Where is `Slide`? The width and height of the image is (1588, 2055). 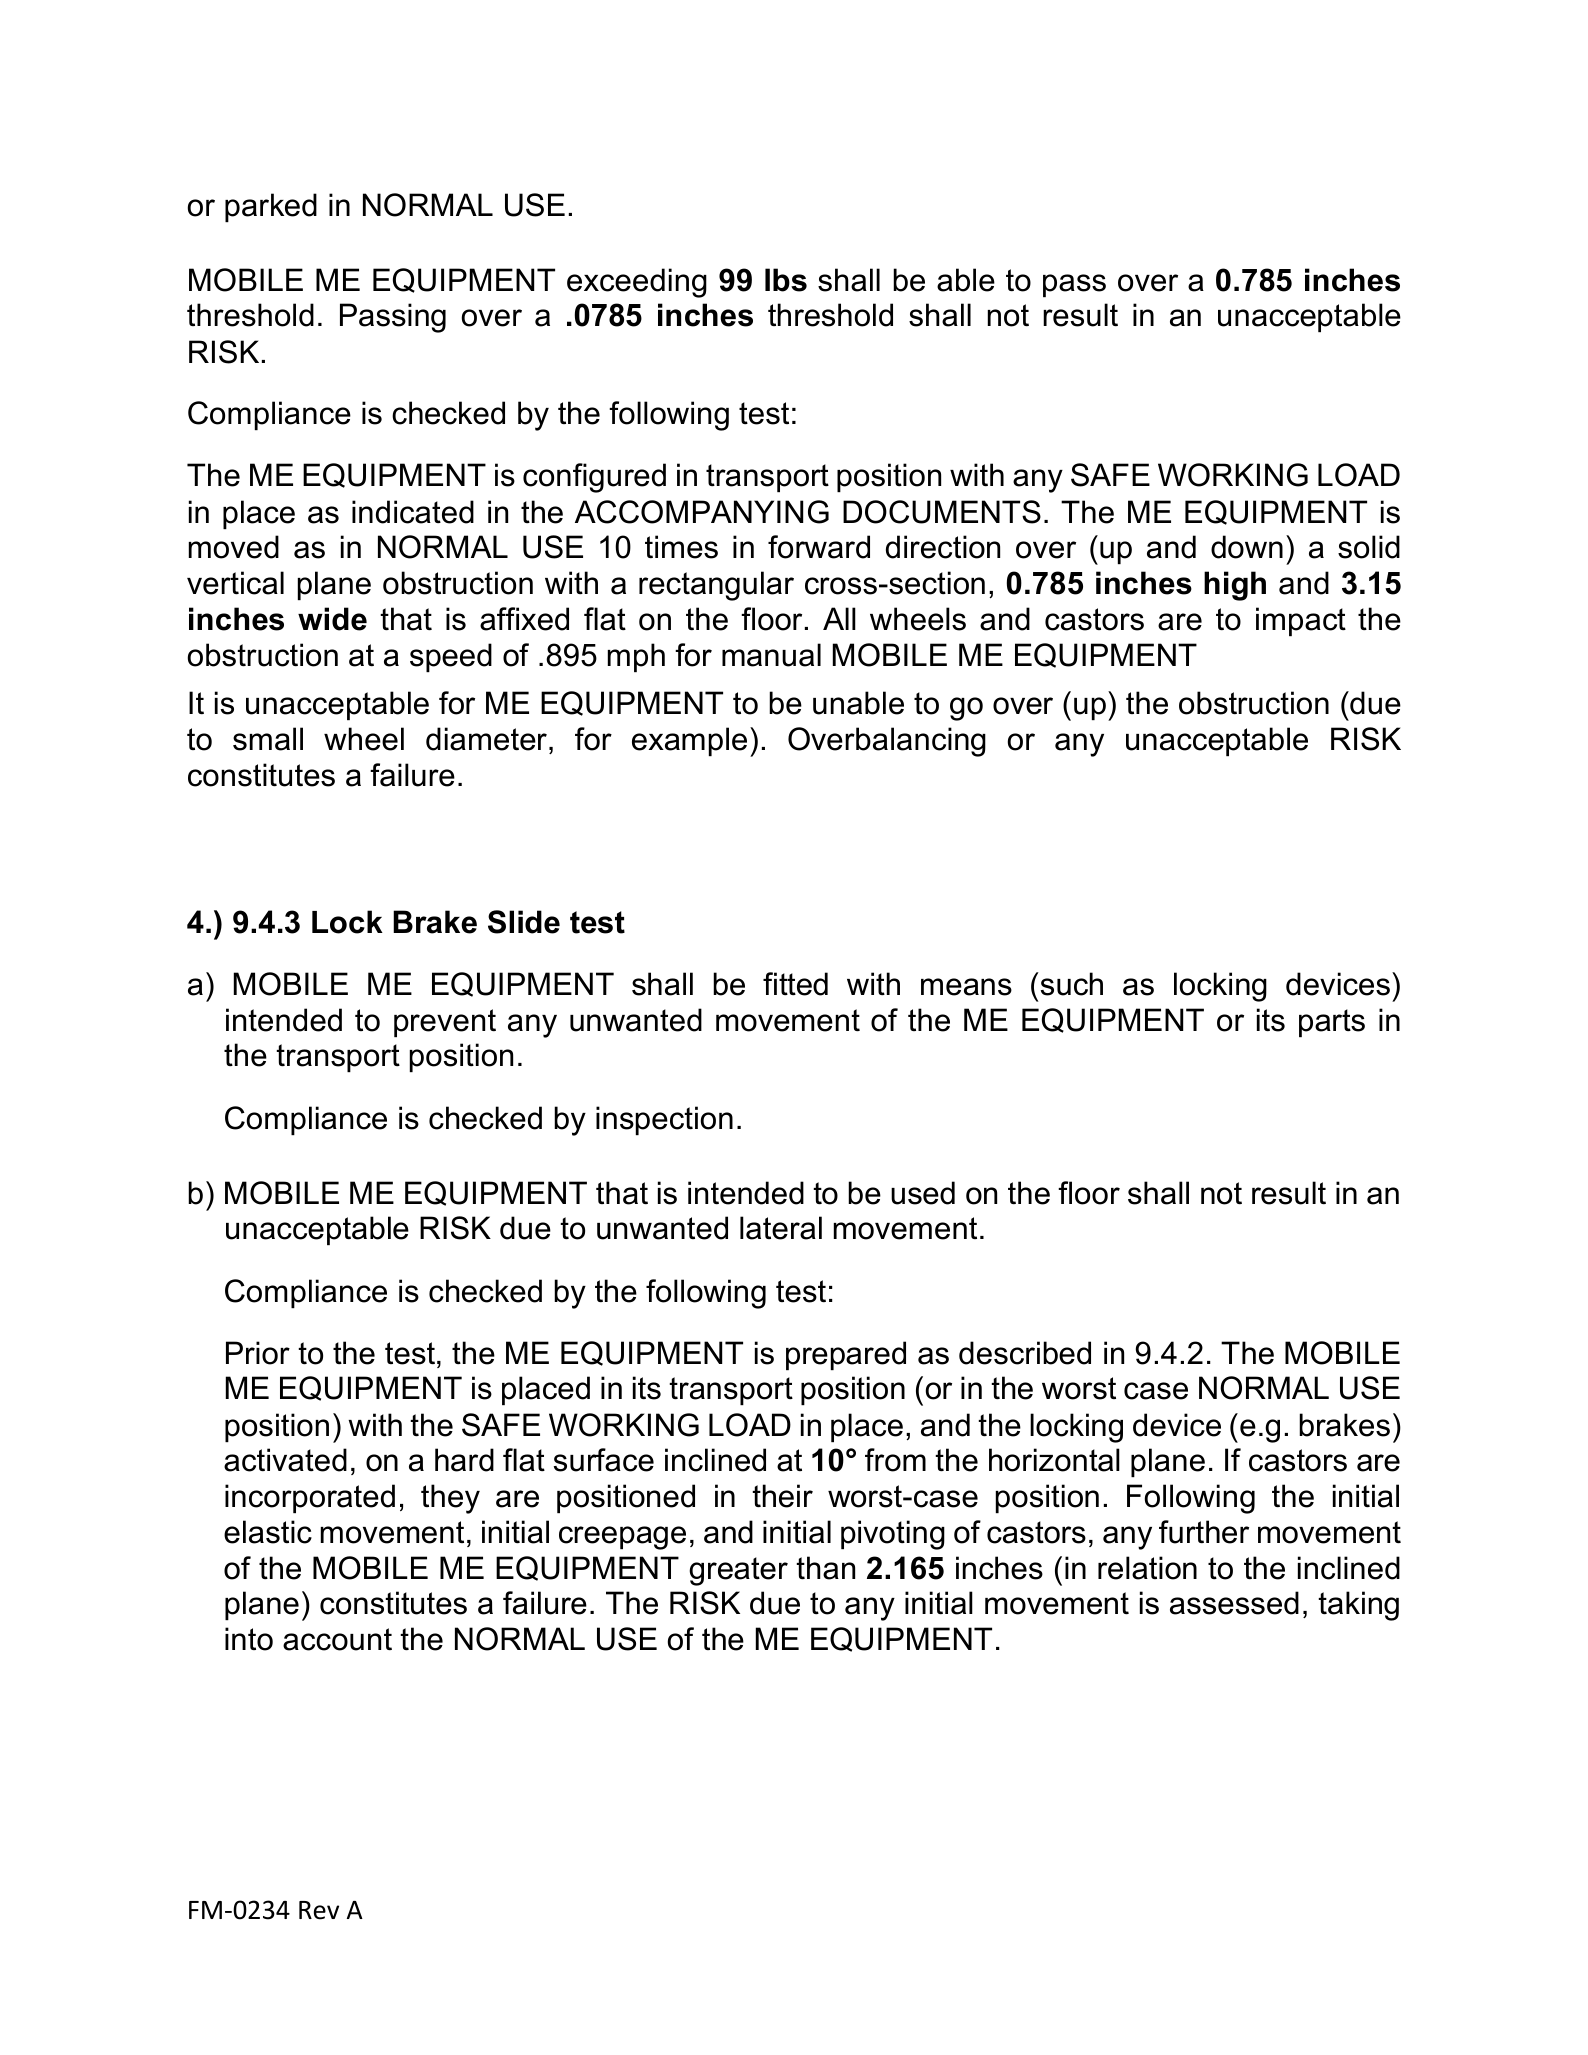
Slide is located at coordinates (524, 922).
